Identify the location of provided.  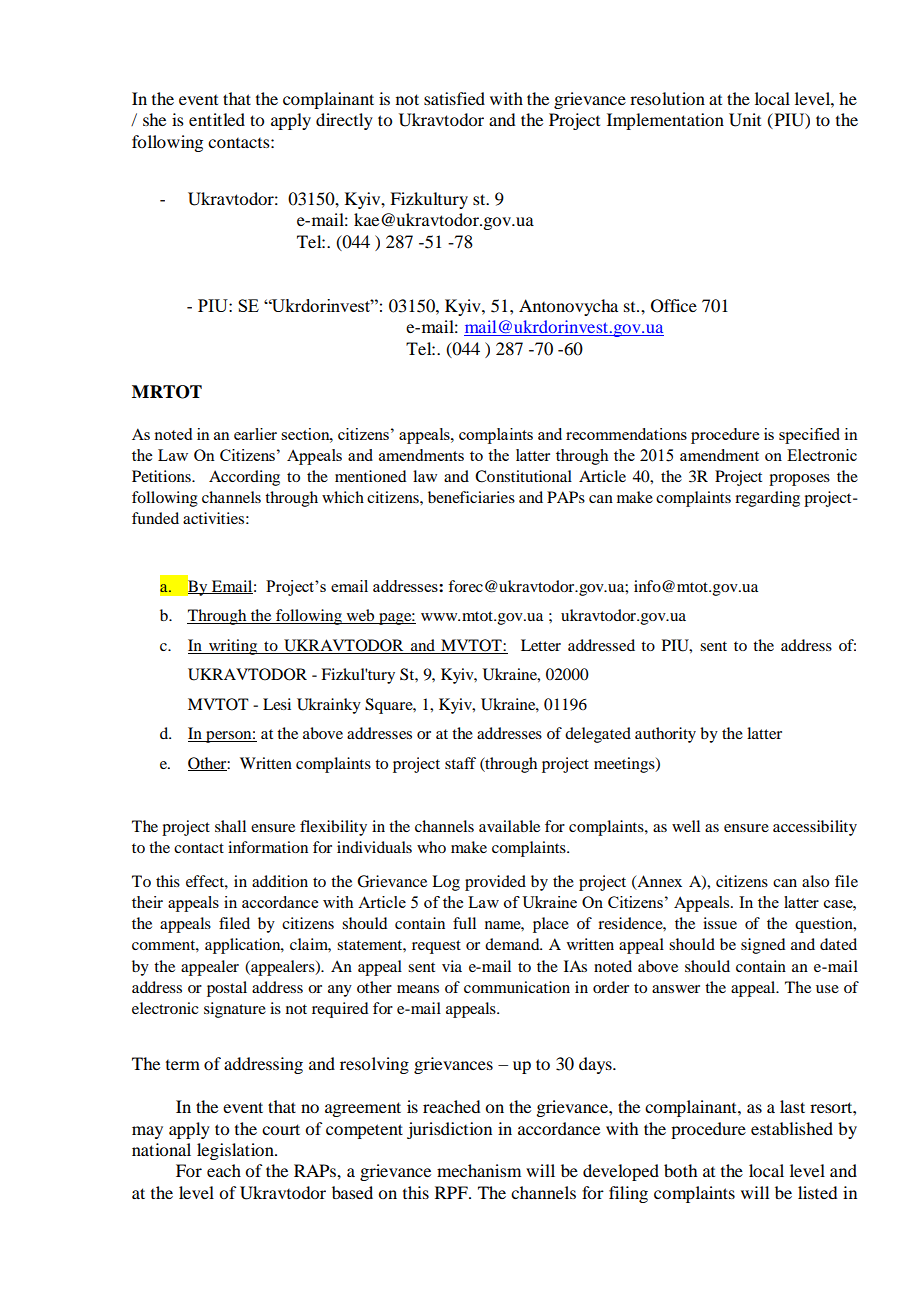
(495, 883).
